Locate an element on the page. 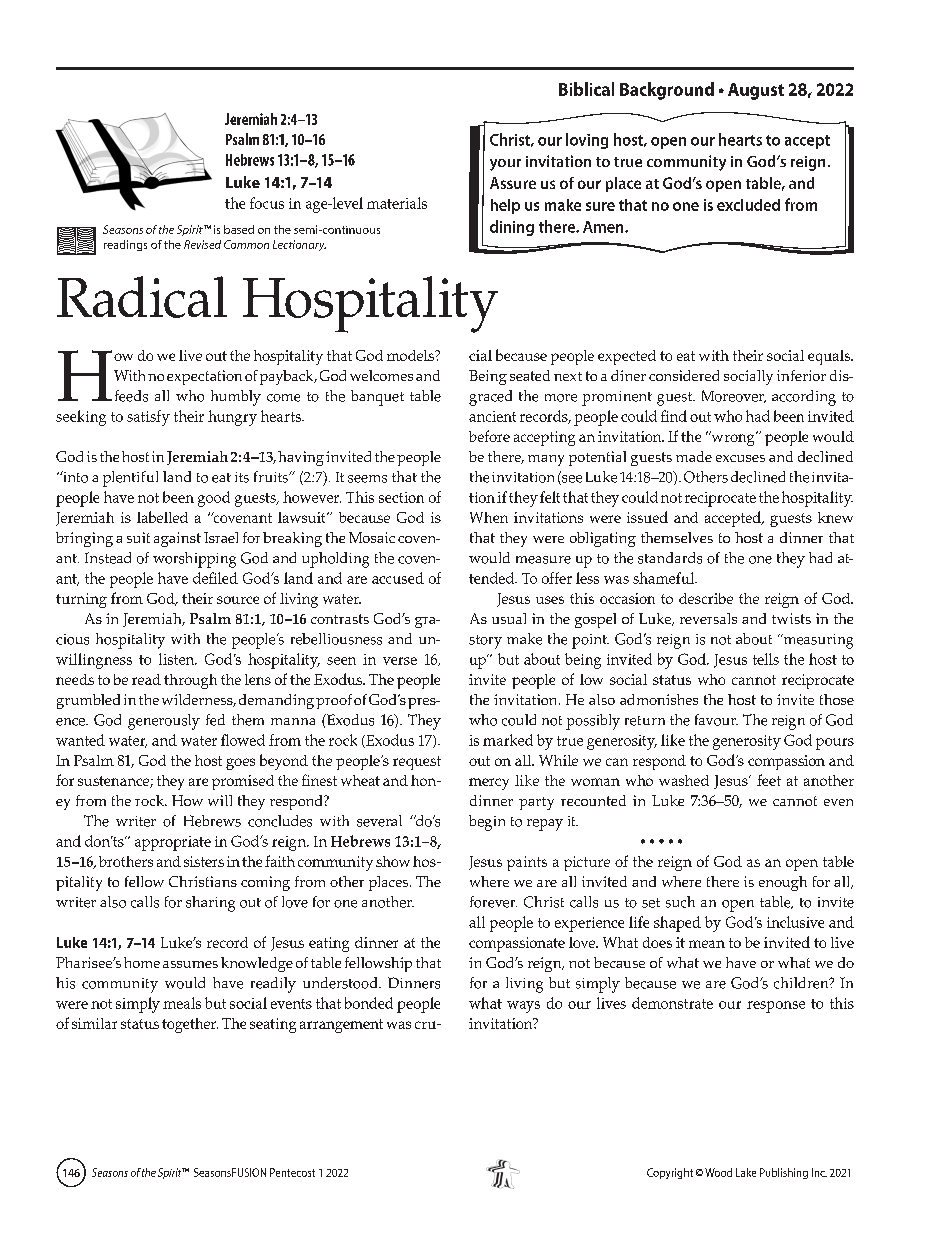  focus is located at coordinates (267, 203).
